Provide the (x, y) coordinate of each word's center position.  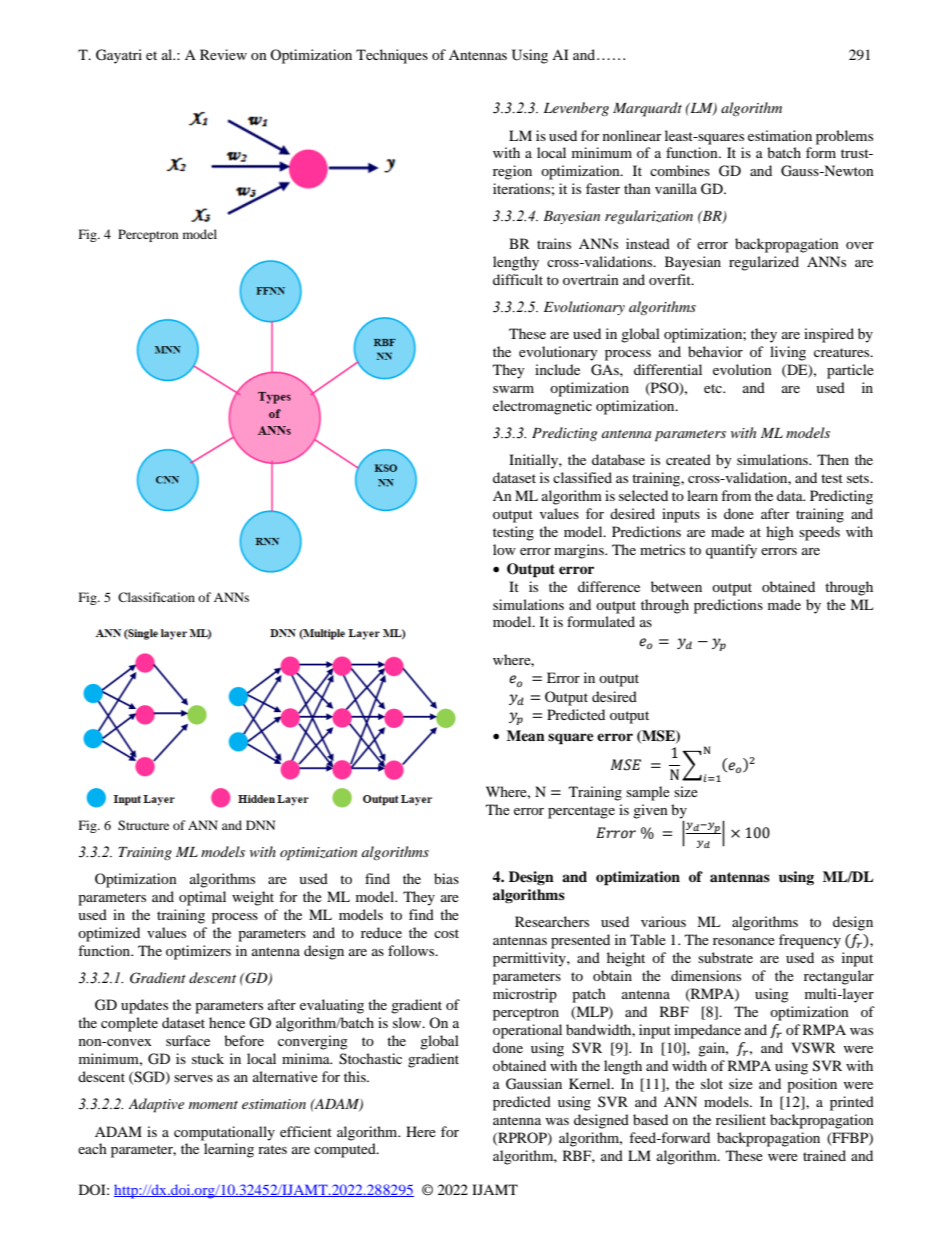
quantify (731, 551)
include (557, 369)
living (788, 353)
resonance (744, 941)
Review (223, 54)
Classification (156, 597)
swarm (513, 389)
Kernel (591, 1083)
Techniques (392, 56)
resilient (741, 1119)
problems (844, 137)
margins (580, 551)
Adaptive (156, 1105)
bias (446, 878)
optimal (202, 898)
